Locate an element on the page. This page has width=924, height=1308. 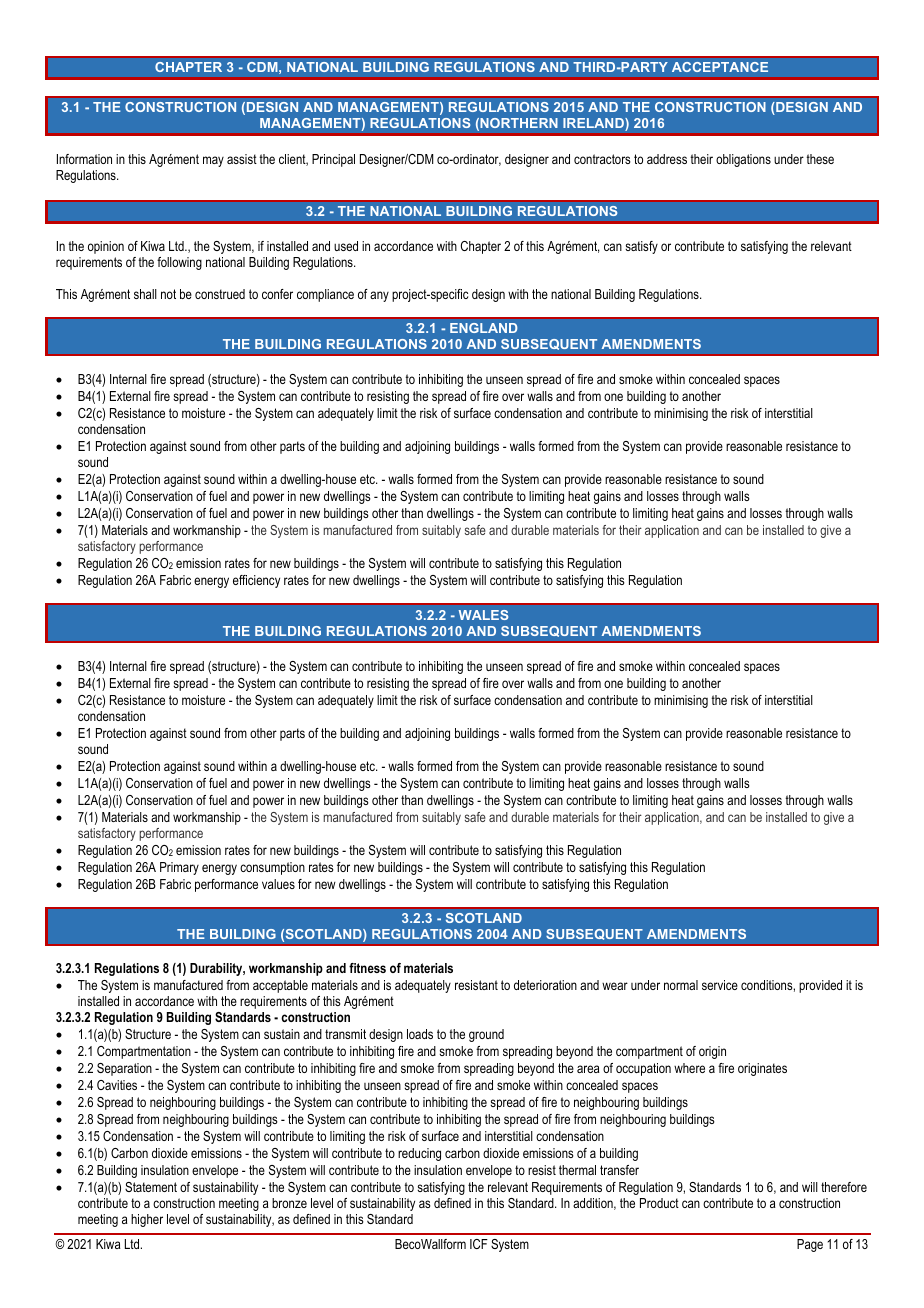
higher is located at coordinates (147, 1220).
